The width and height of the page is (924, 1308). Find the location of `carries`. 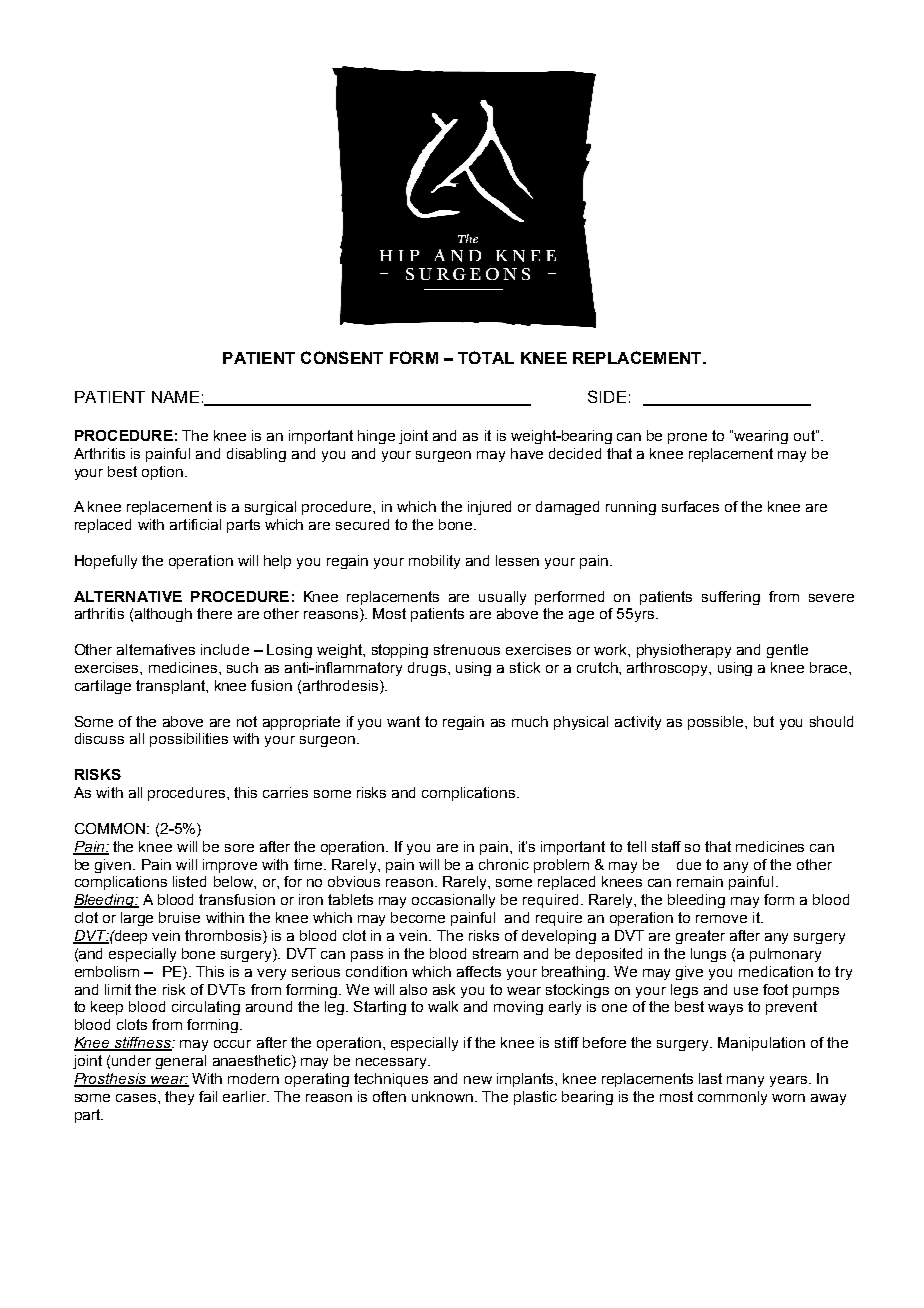

carries is located at coordinates (285, 792).
